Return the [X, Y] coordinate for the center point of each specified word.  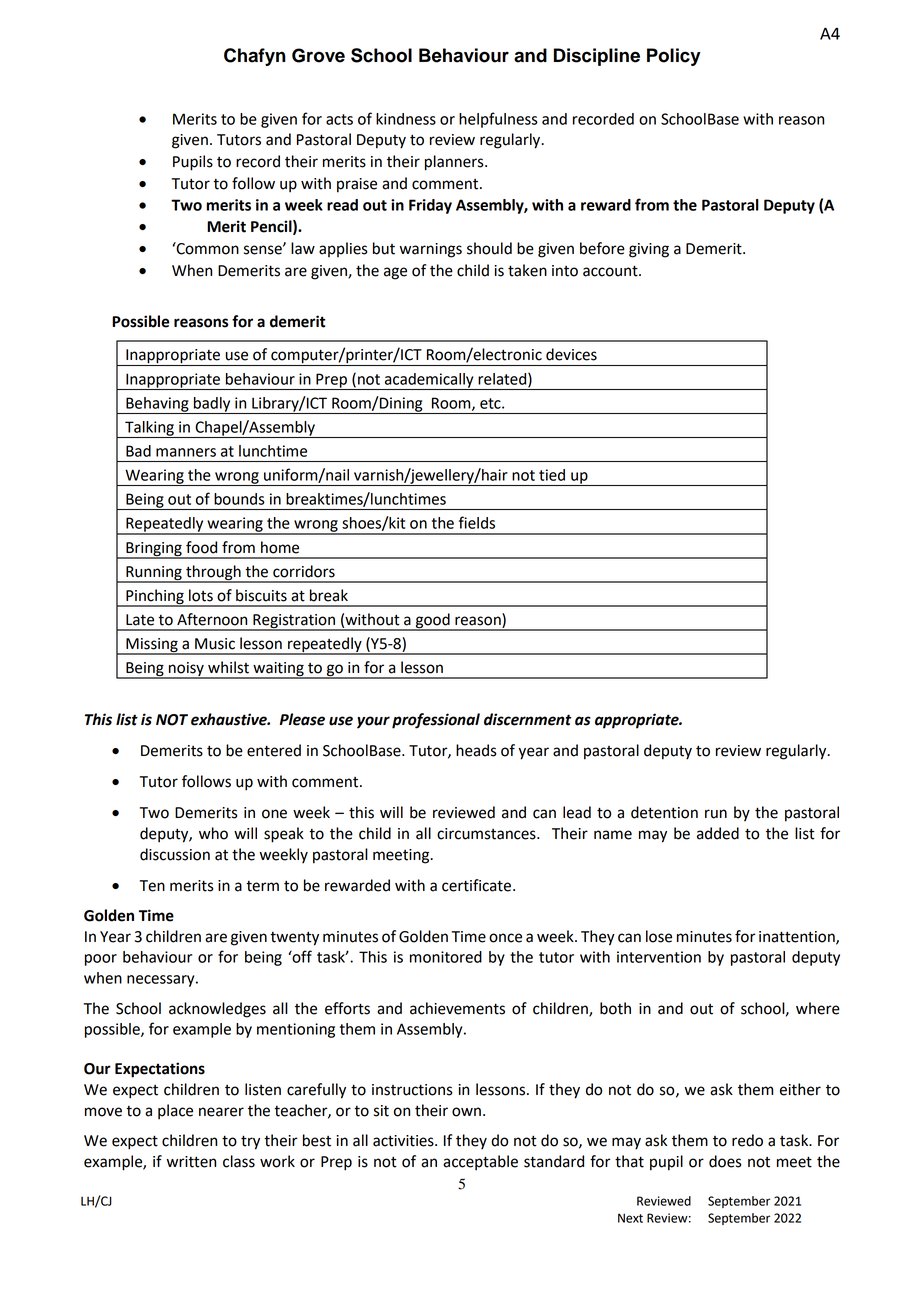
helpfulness [498, 120]
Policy [674, 57]
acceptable [480, 1163]
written [191, 1162]
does [725, 1161]
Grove [318, 55]
